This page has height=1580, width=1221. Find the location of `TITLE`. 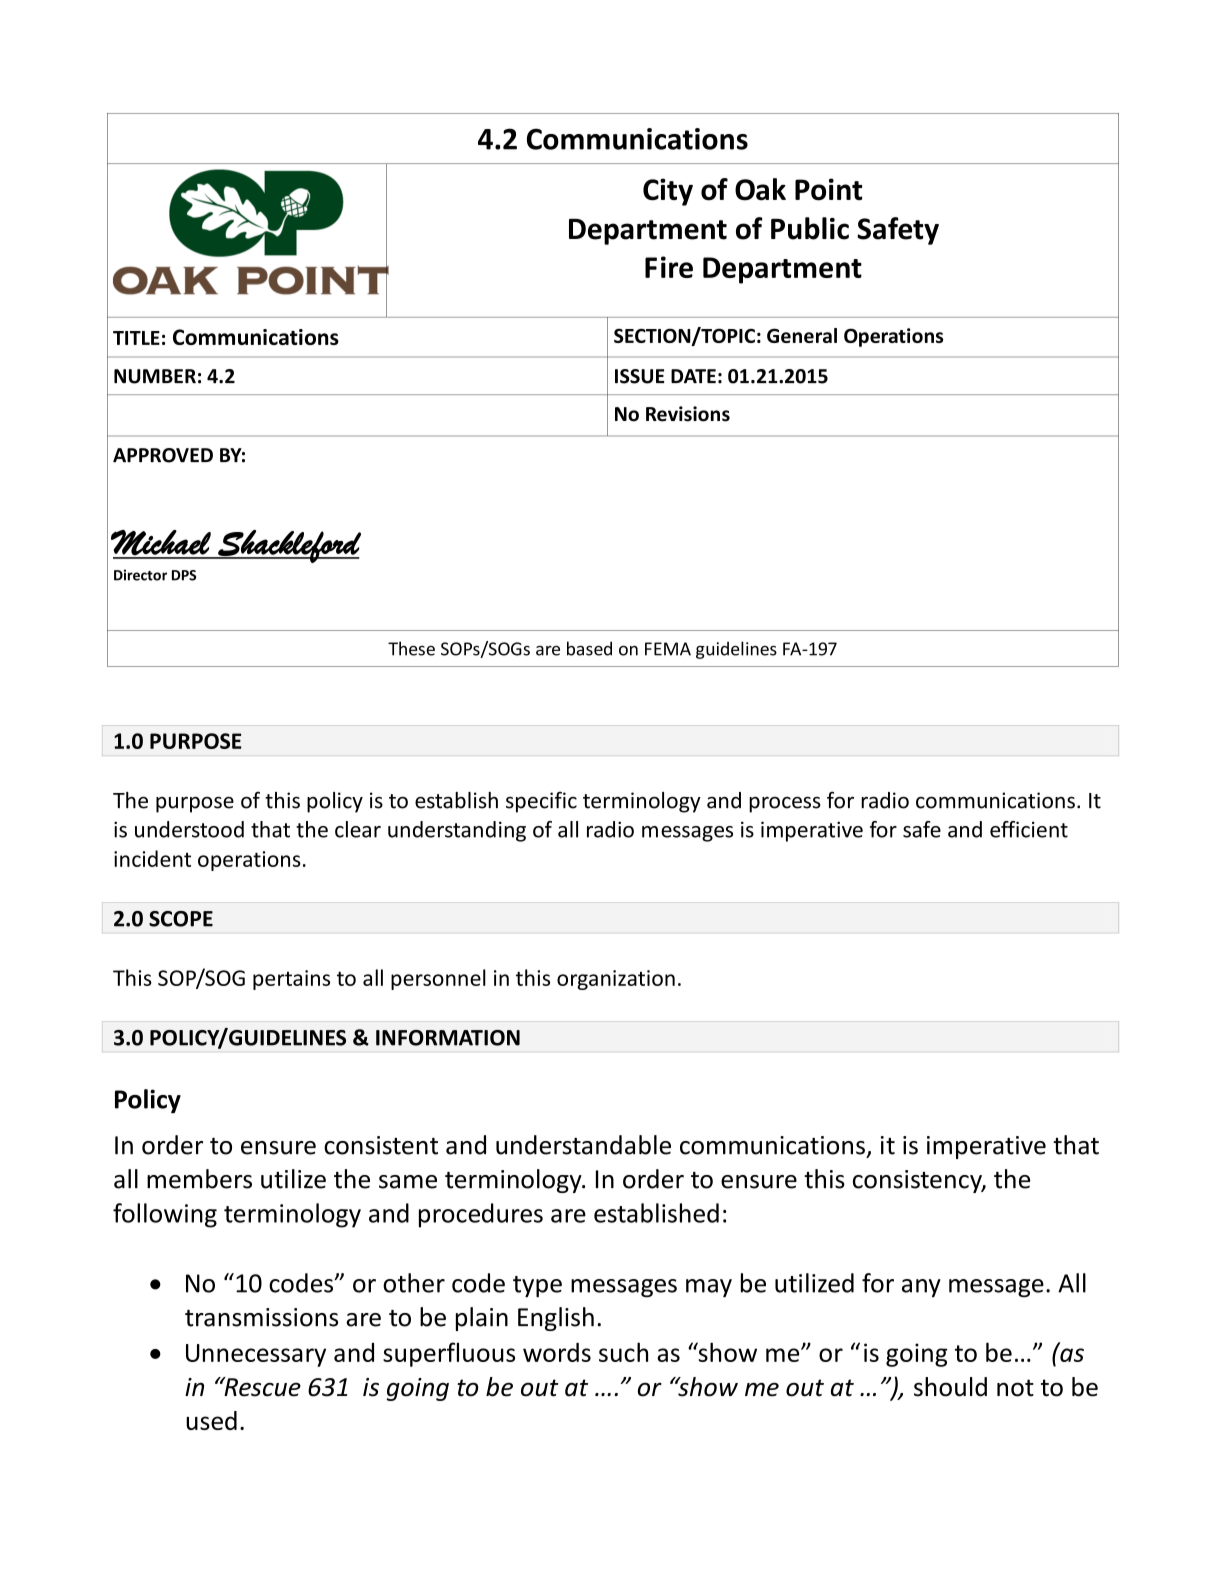

TITLE is located at coordinates (136, 338).
